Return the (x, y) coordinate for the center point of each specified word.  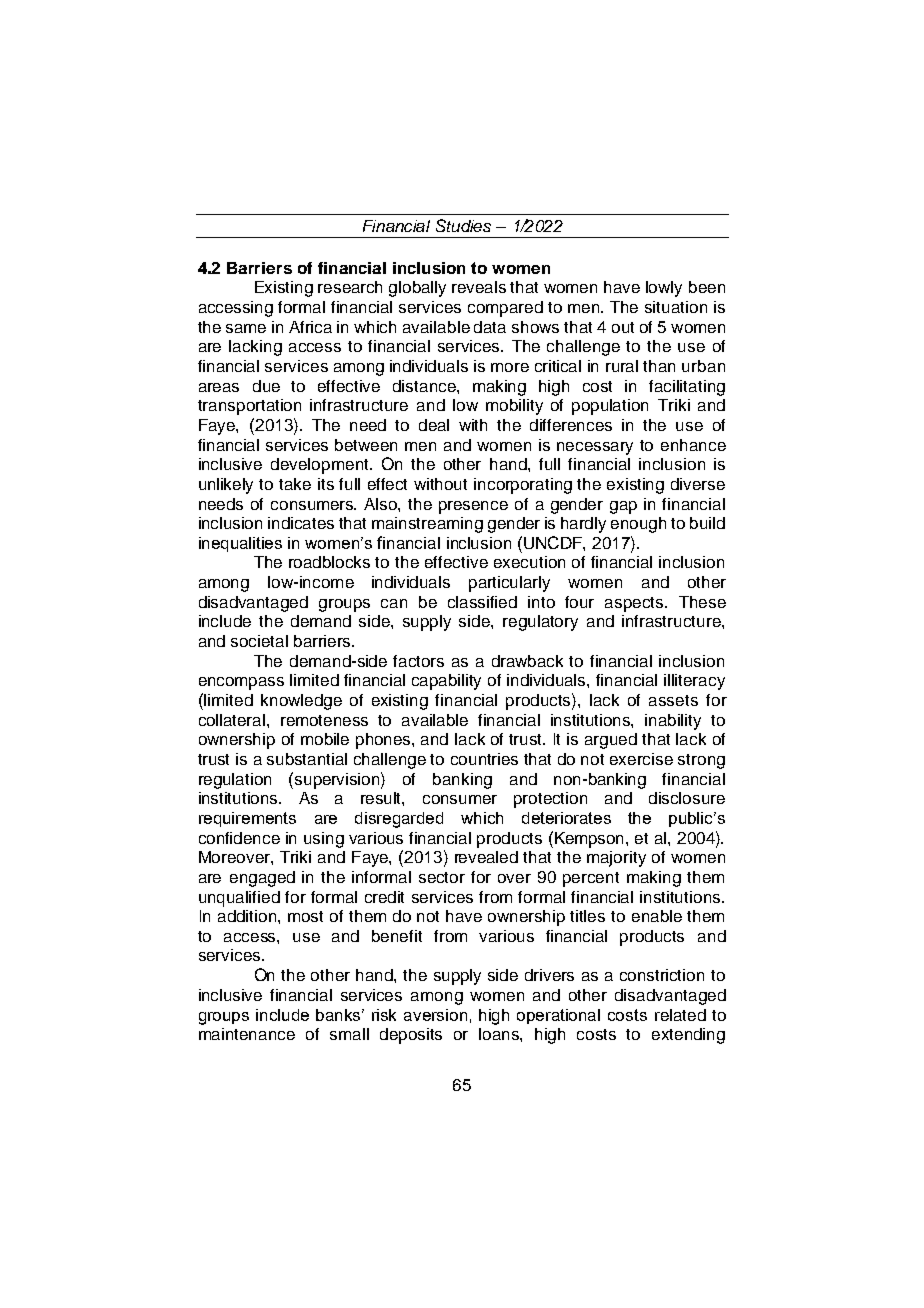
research (350, 287)
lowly (664, 289)
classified (482, 602)
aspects (635, 604)
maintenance (247, 1034)
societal (259, 641)
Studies (463, 225)
